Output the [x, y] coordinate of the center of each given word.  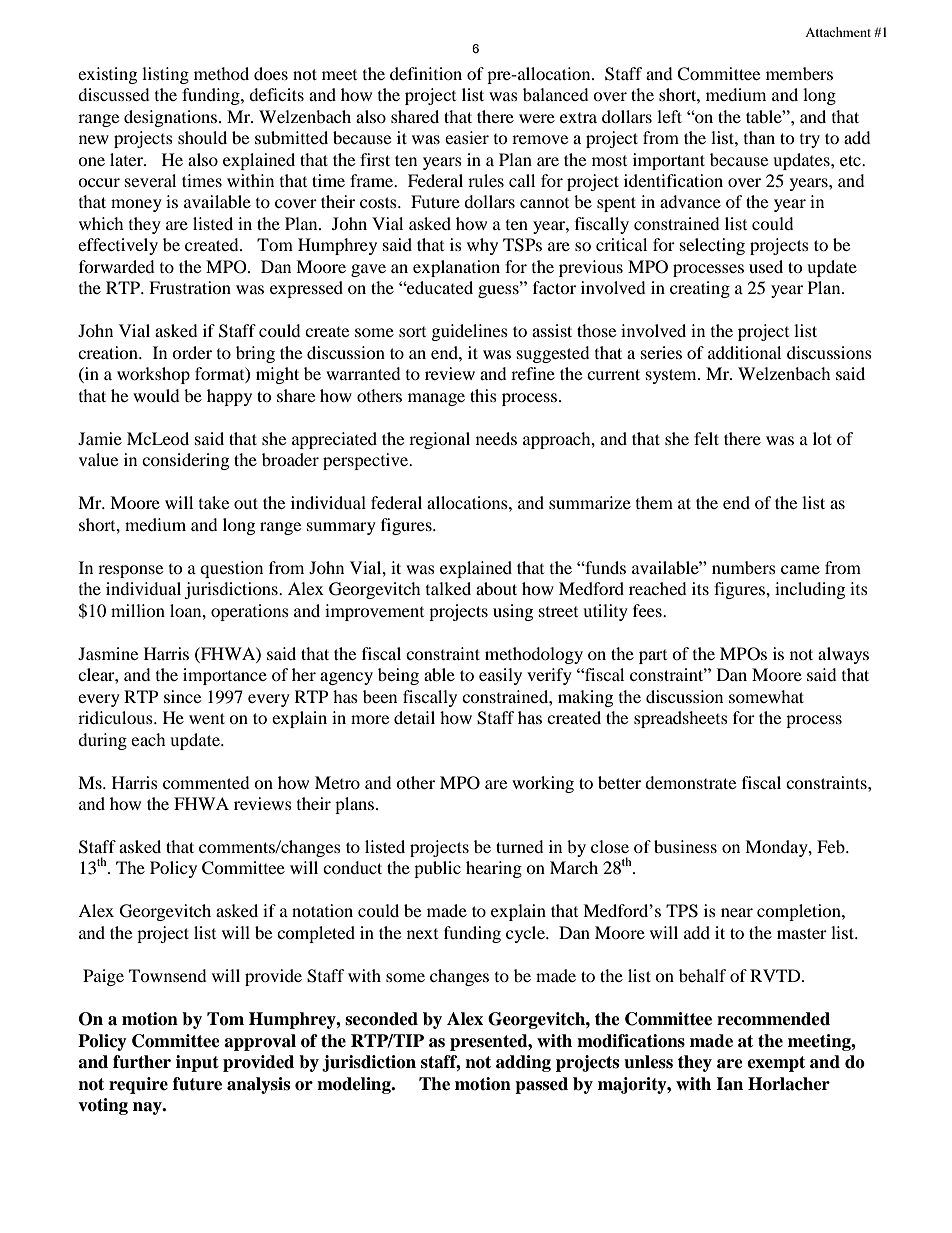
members [799, 73]
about [496, 588]
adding [523, 1063]
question [231, 569]
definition [426, 73]
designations [172, 118]
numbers [744, 567]
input [197, 1063]
